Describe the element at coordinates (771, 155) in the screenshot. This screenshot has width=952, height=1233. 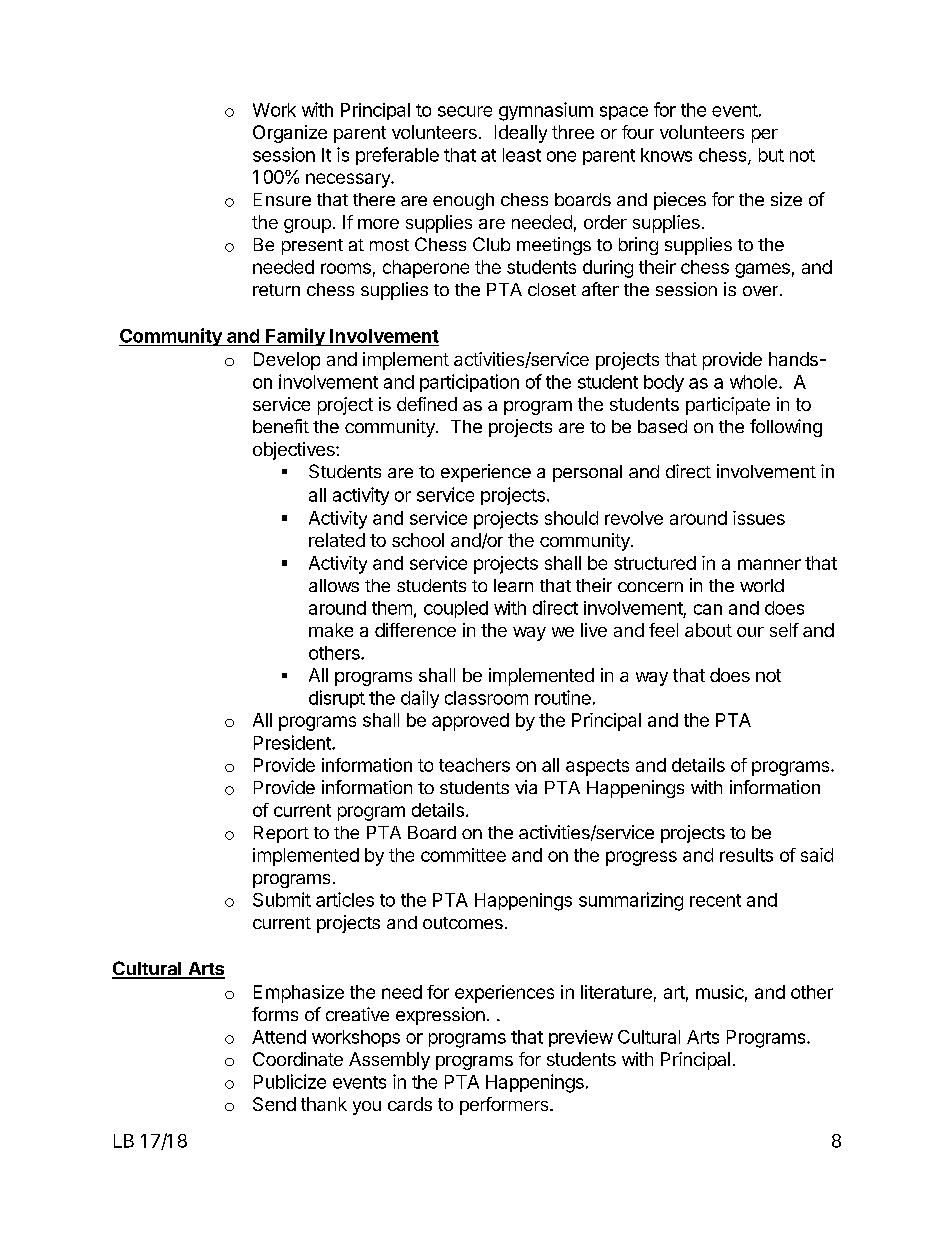
I see `but` at that location.
